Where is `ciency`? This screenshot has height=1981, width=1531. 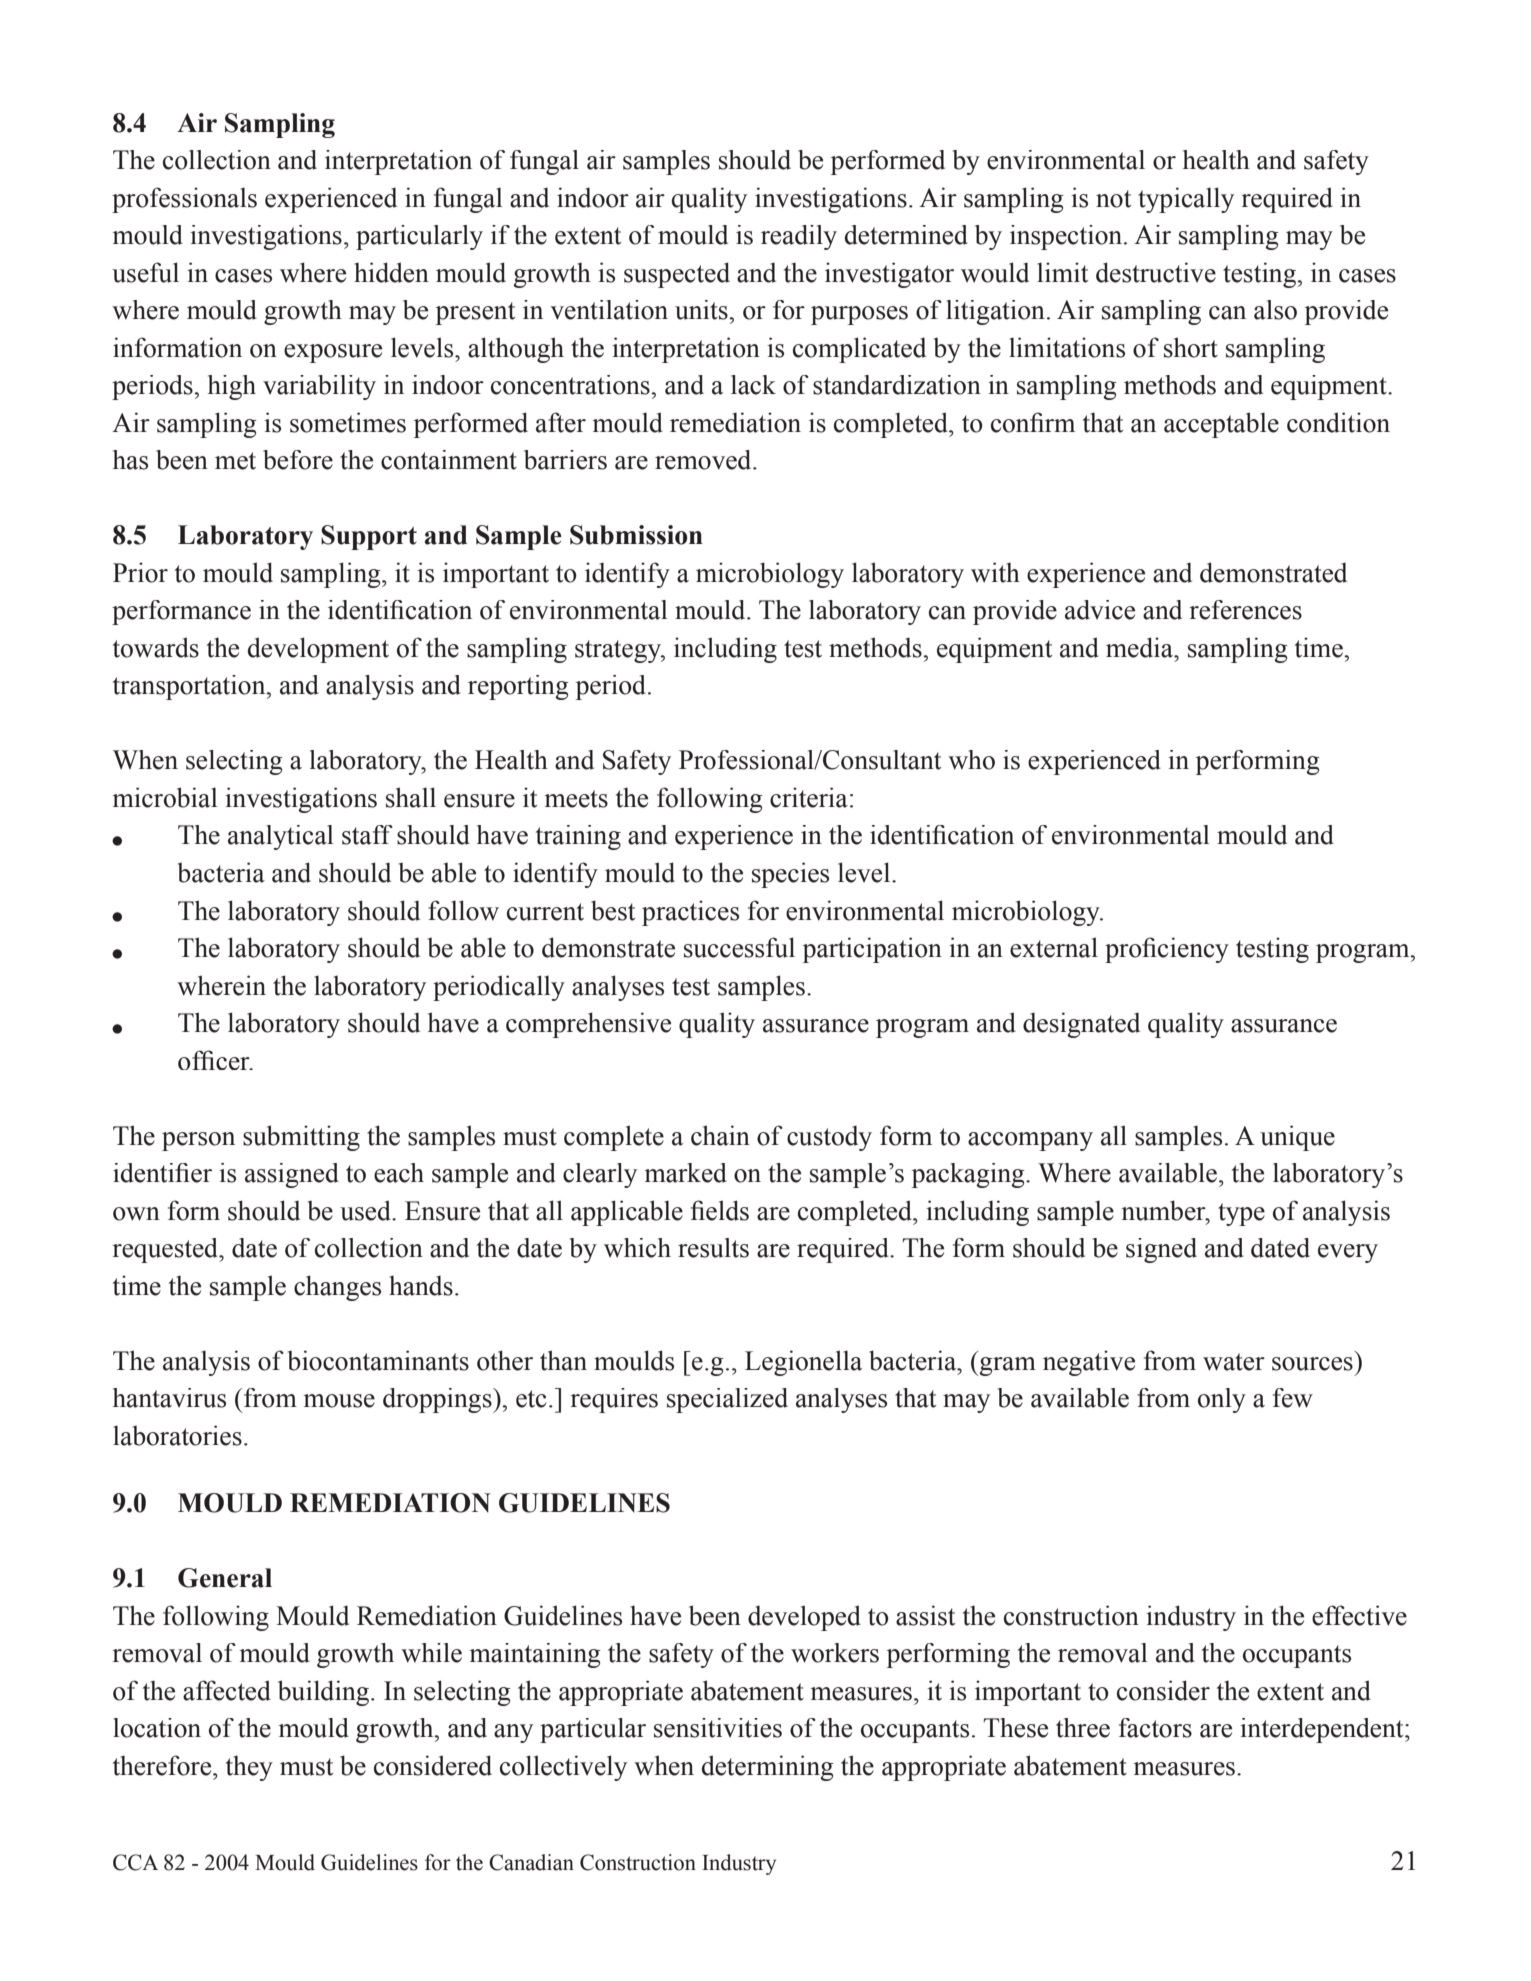
ciency is located at coordinates (1193, 950).
